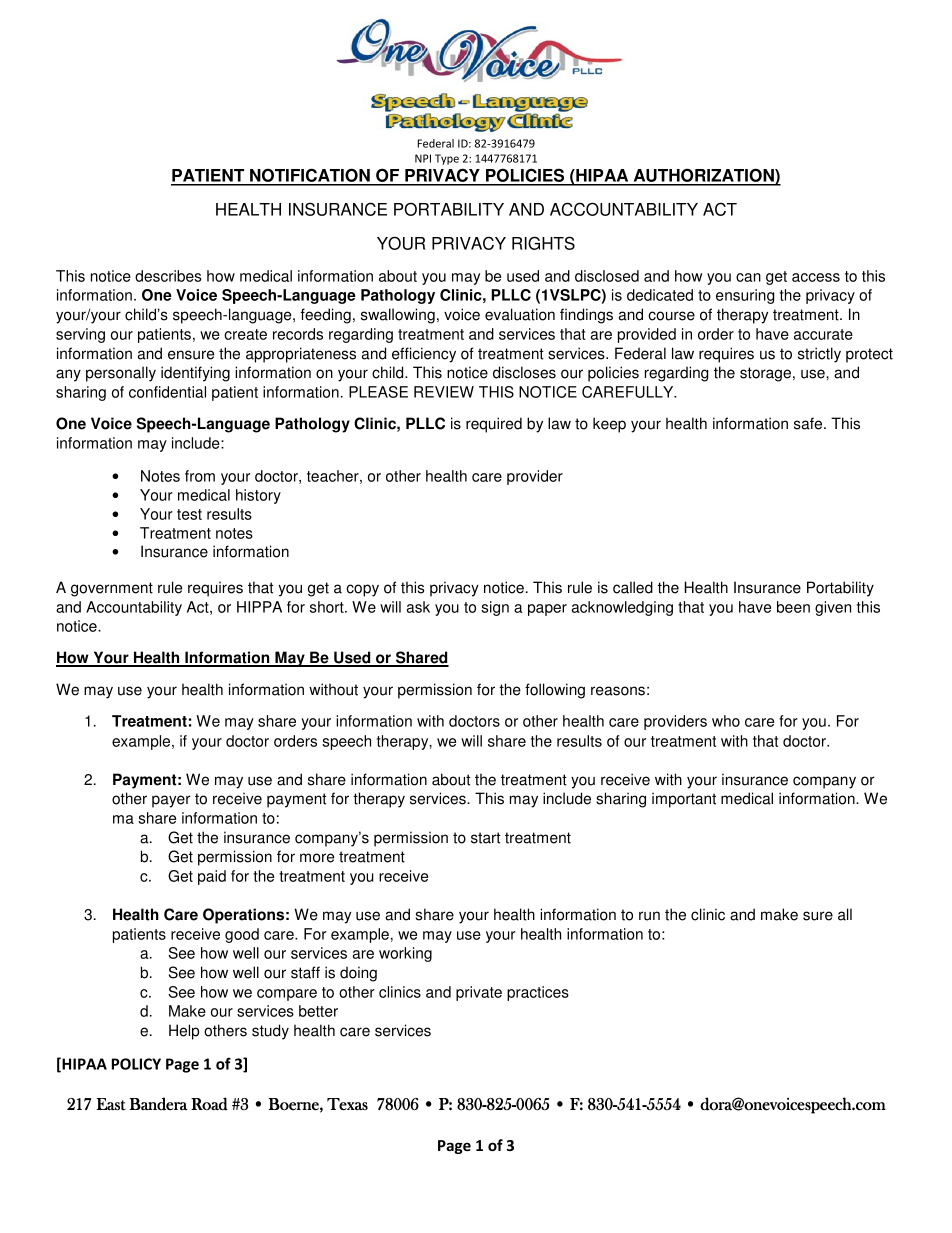 The image size is (952, 1233). What do you see at coordinates (447, 159) in the document?
I see `Type` at bounding box center [447, 159].
